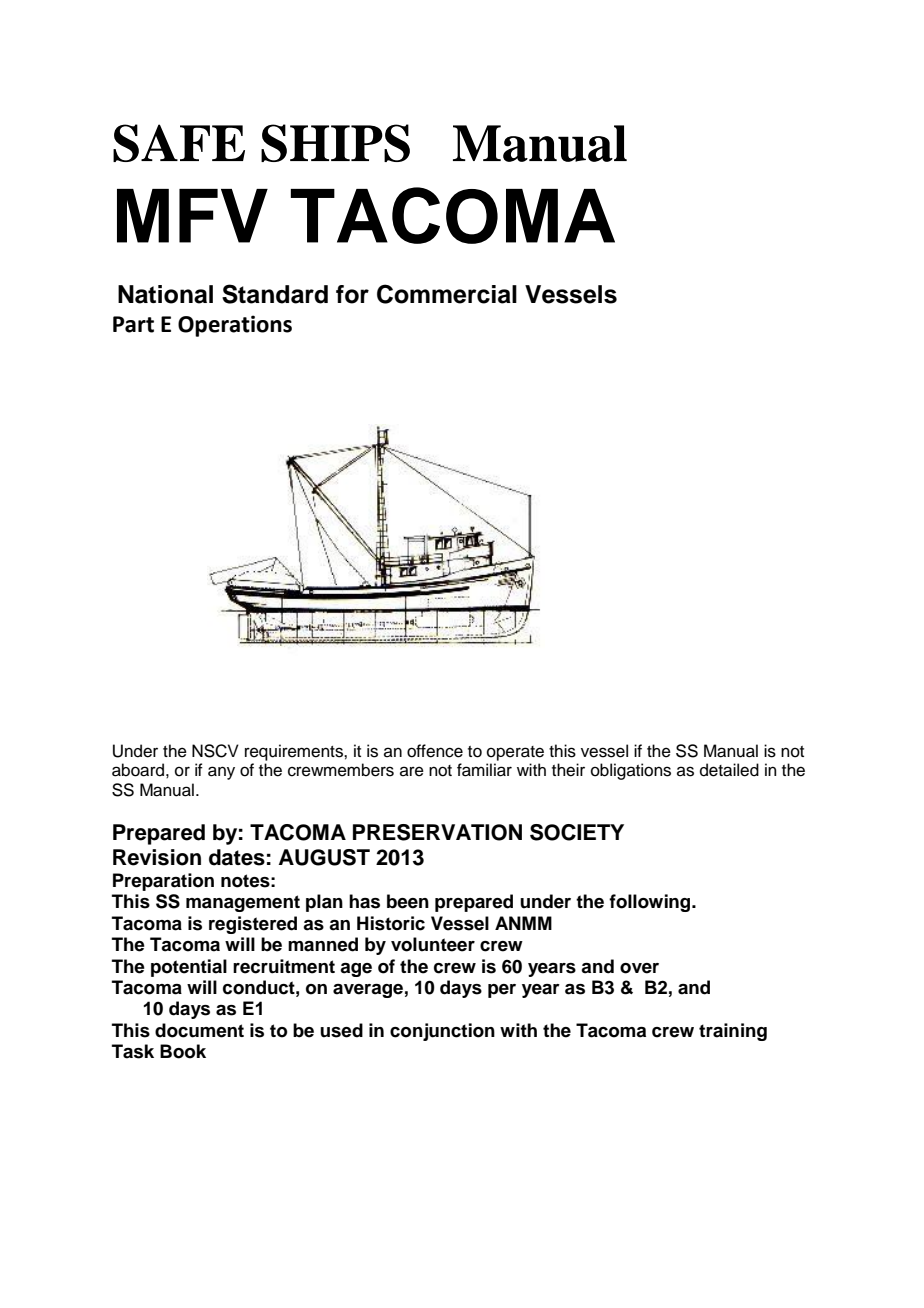  I want to click on requirements, so click(295, 752).
